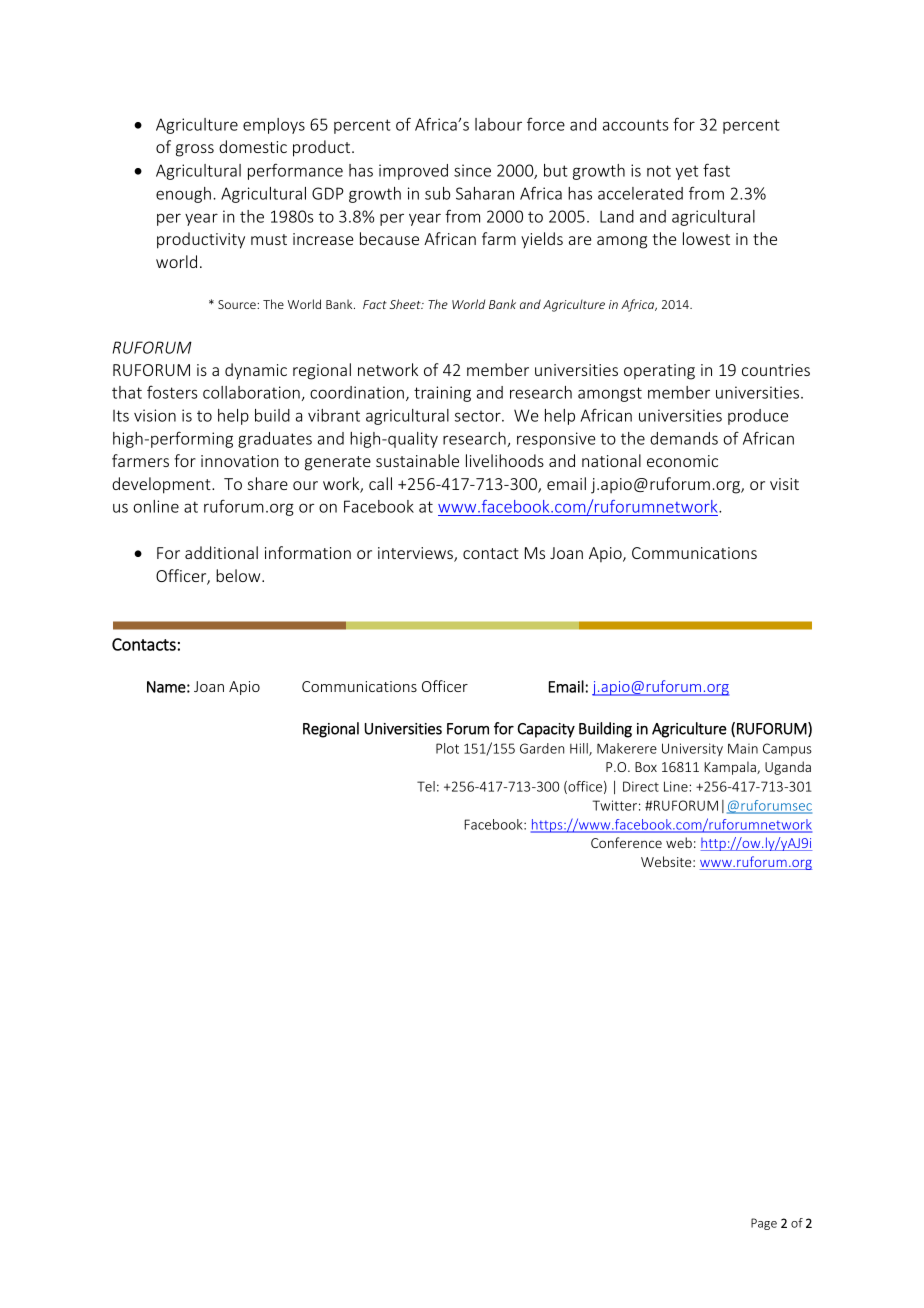 The width and height of the document is (924, 1308). Describe the element at coordinates (716, 170) in the document. I see `fast` at that location.
